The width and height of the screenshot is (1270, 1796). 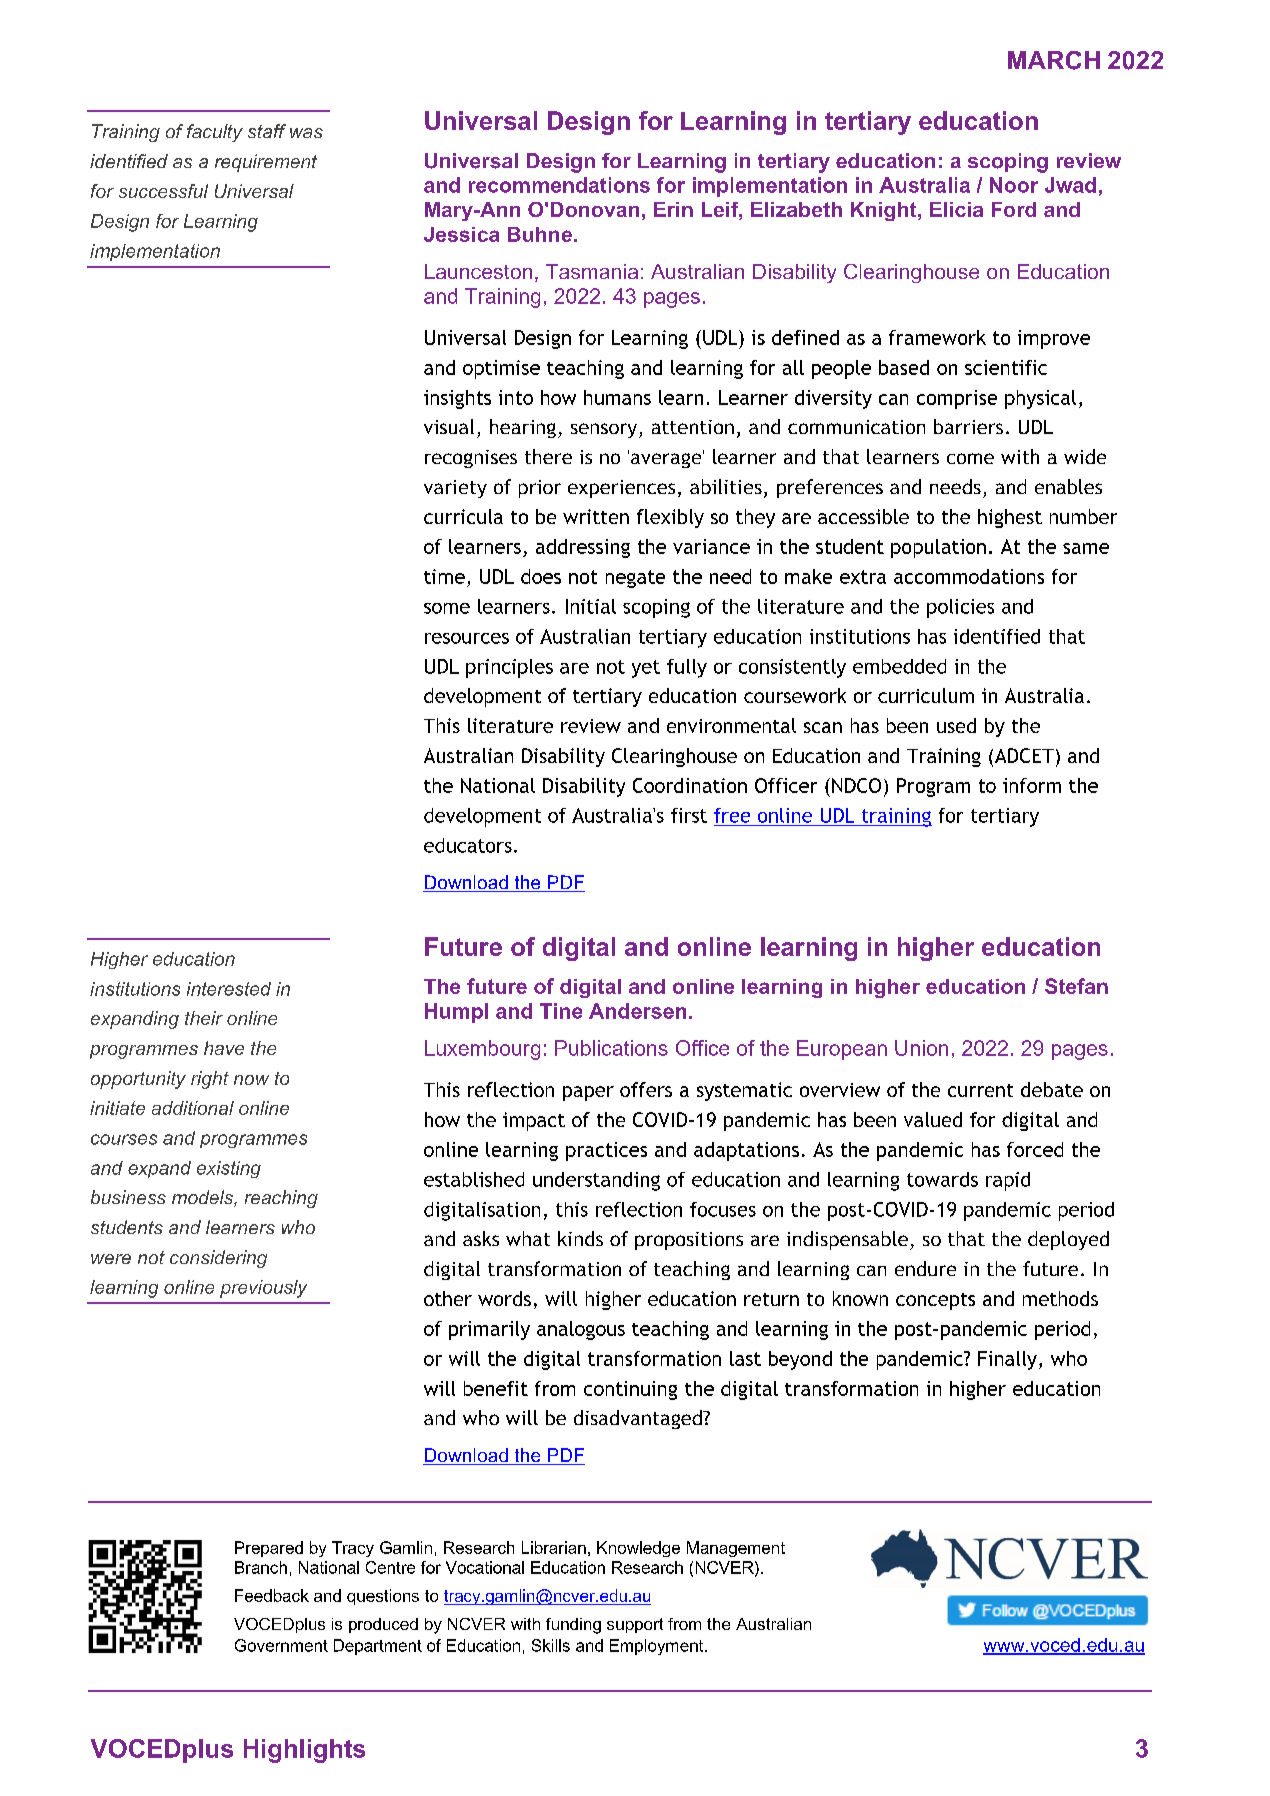 What do you see at coordinates (551, 1645) in the screenshot?
I see `Skills` at bounding box center [551, 1645].
